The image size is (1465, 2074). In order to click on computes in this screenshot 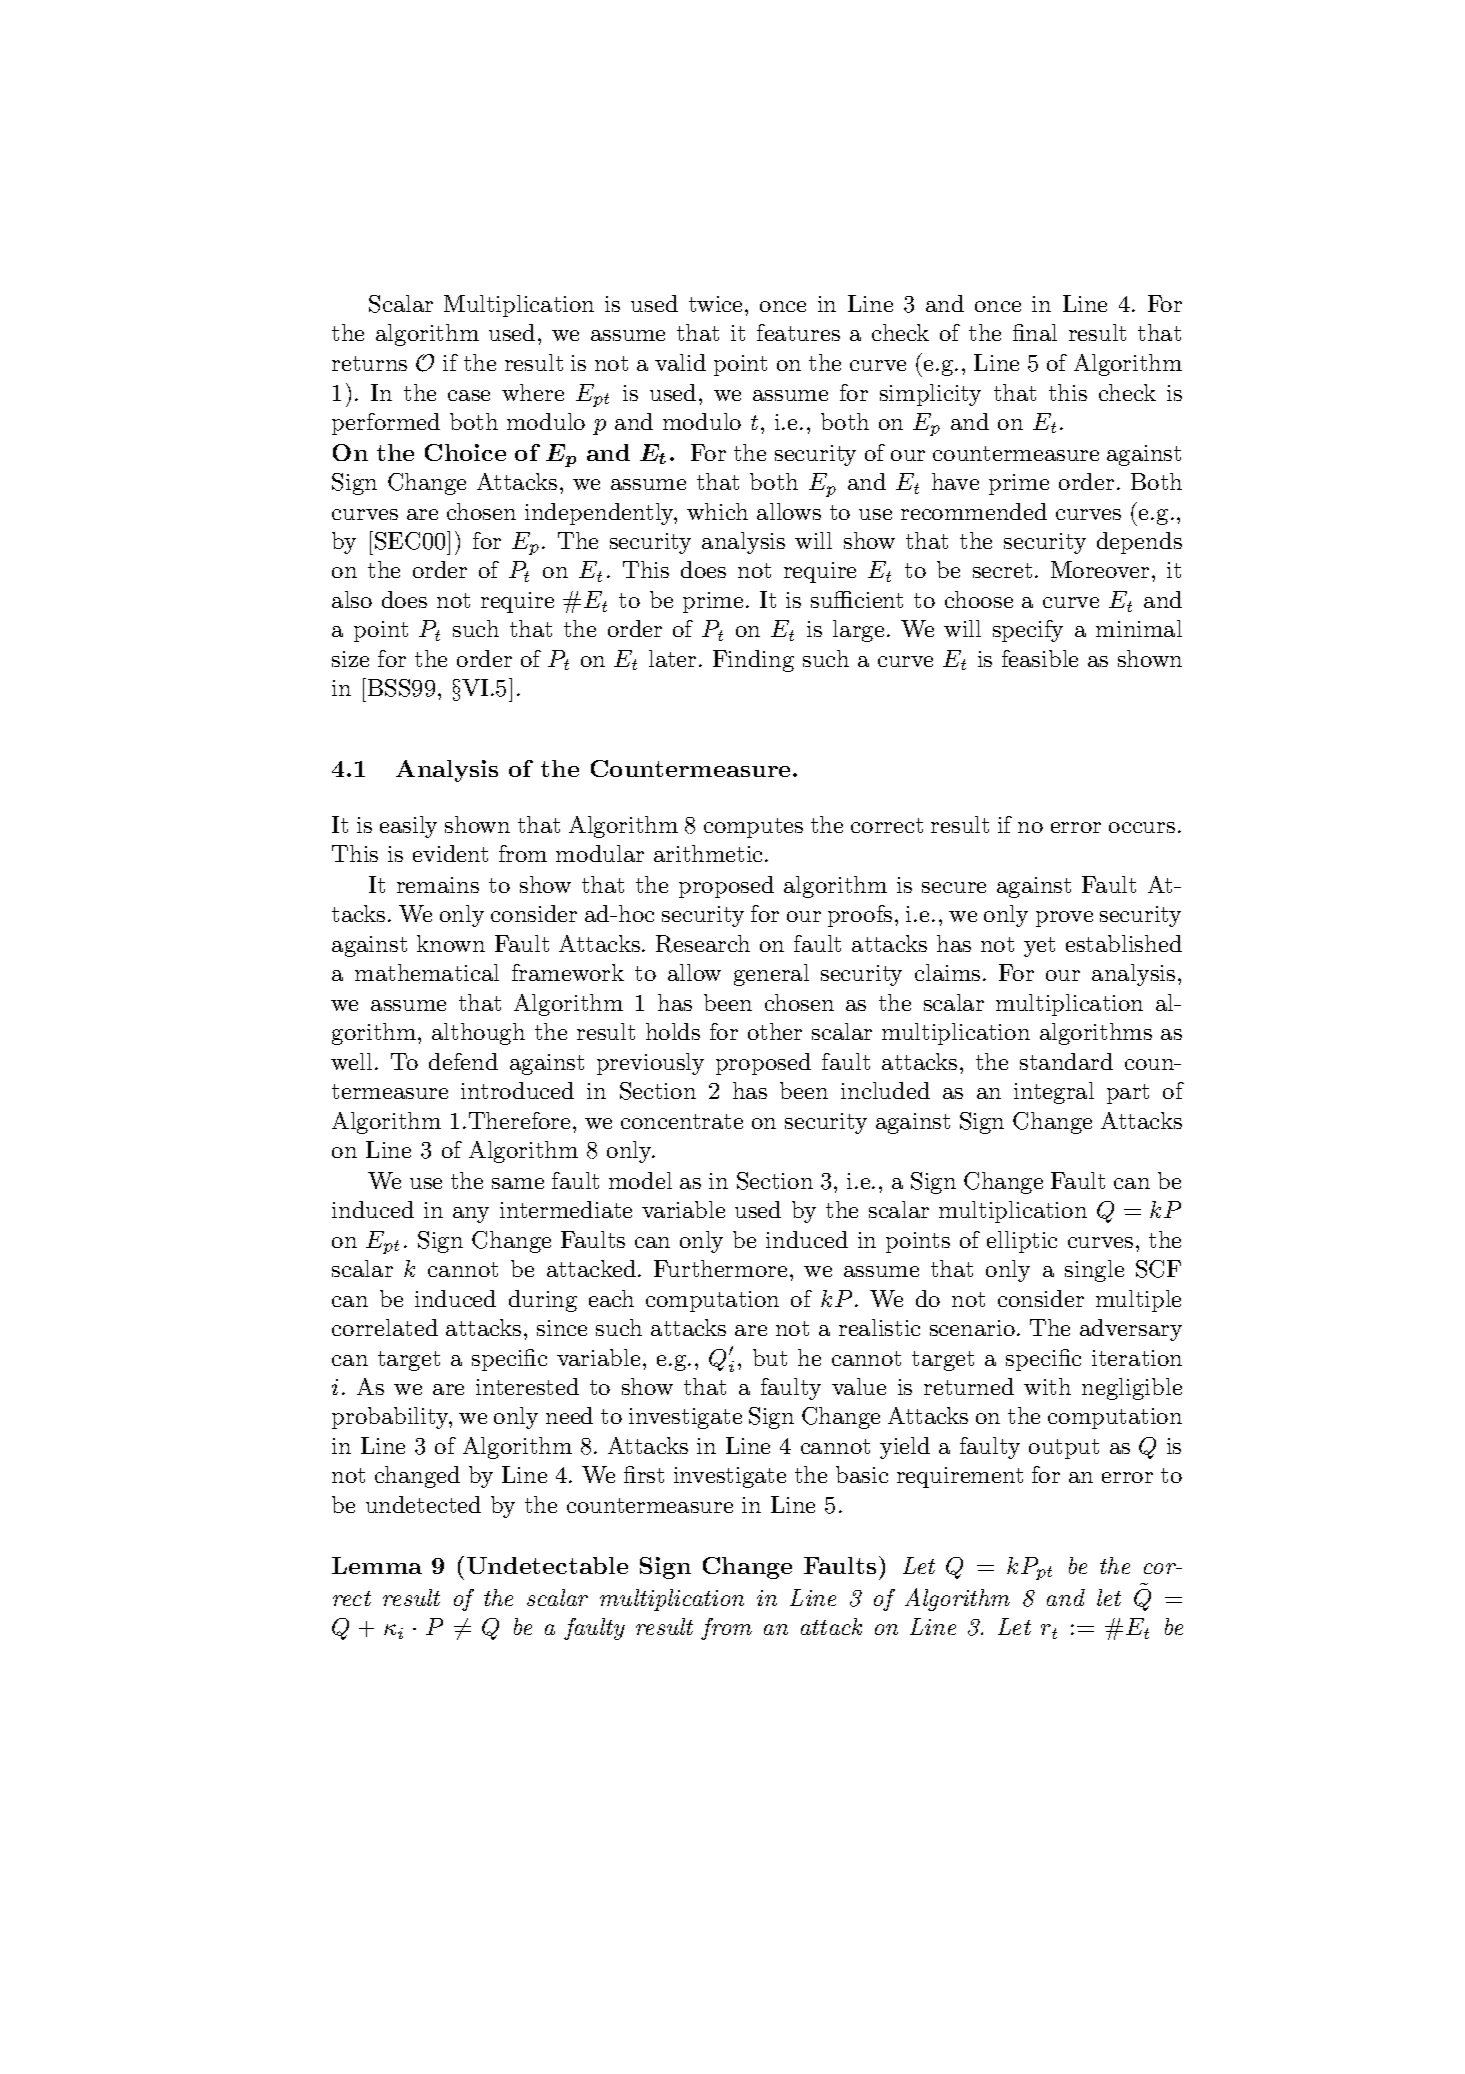, I will do `click(753, 828)`.
